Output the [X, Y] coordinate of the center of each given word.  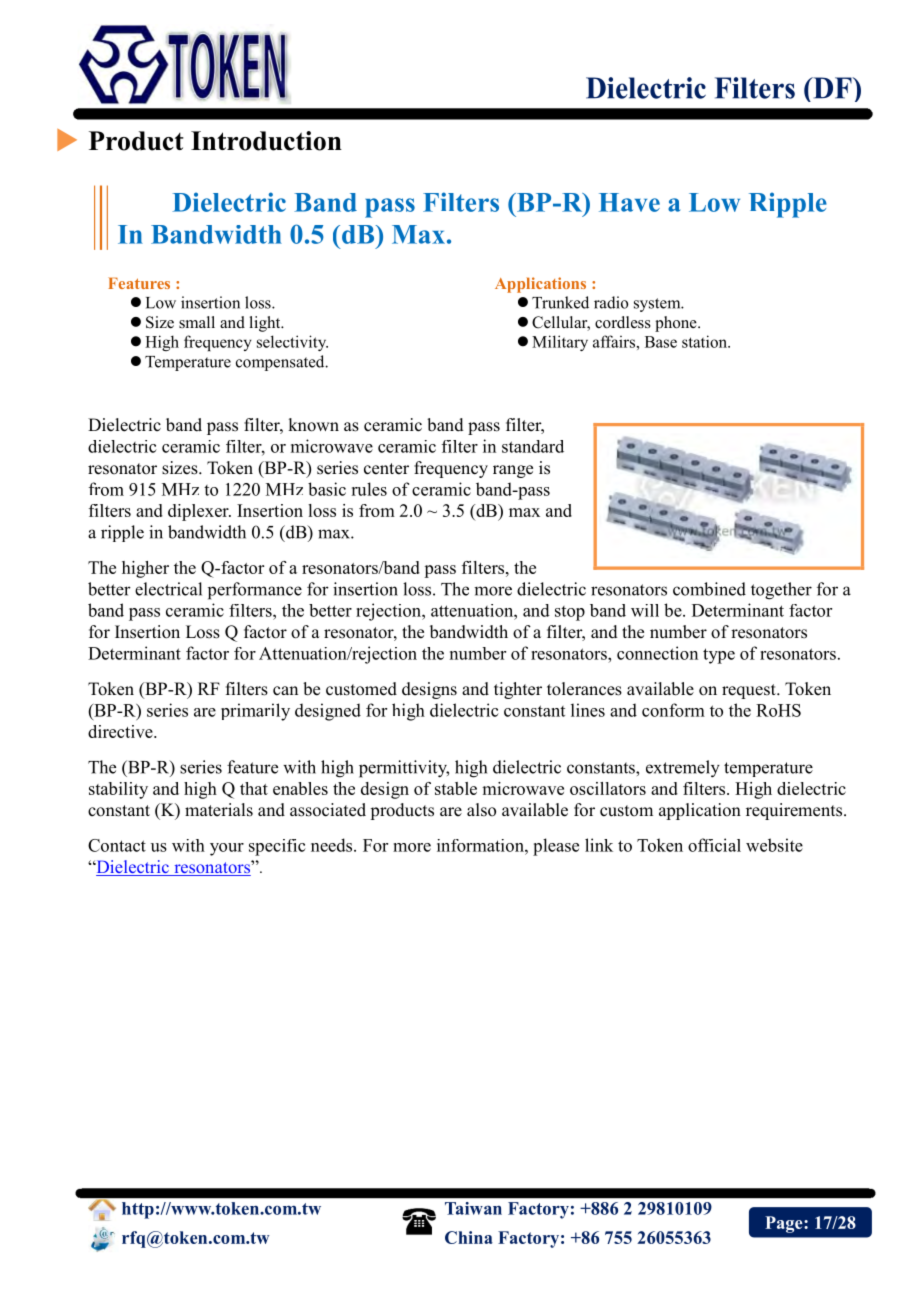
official [714, 845]
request [750, 691]
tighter [518, 690]
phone [677, 324]
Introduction [266, 141]
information [481, 845]
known [313, 425]
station [705, 341]
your [227, 849]
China [469, 1237]
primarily [255, 712]
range [513, 471]
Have [629, 202]
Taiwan [473, 1208]
